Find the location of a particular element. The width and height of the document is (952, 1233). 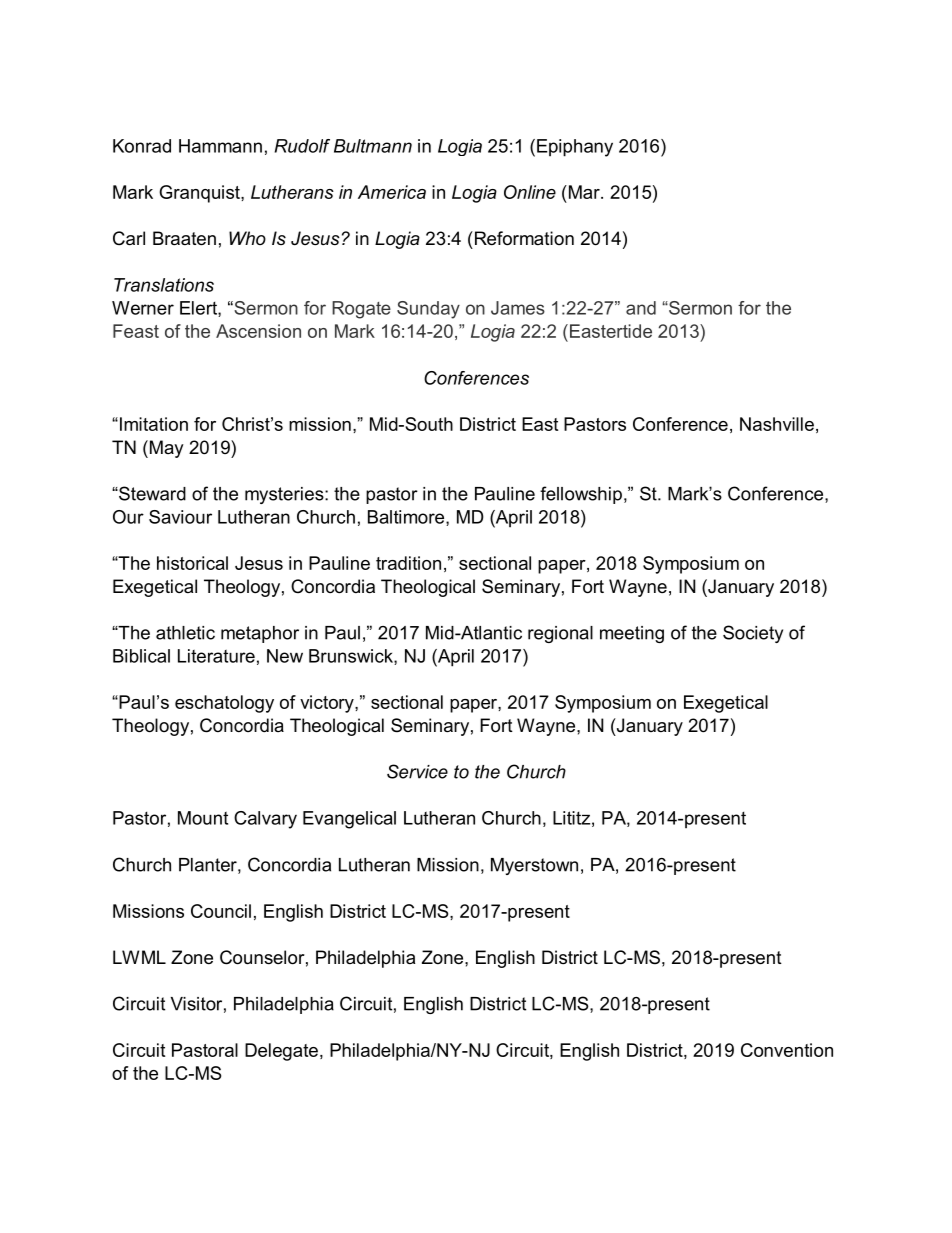

Baltimore is located at coordinates (407, 518).
